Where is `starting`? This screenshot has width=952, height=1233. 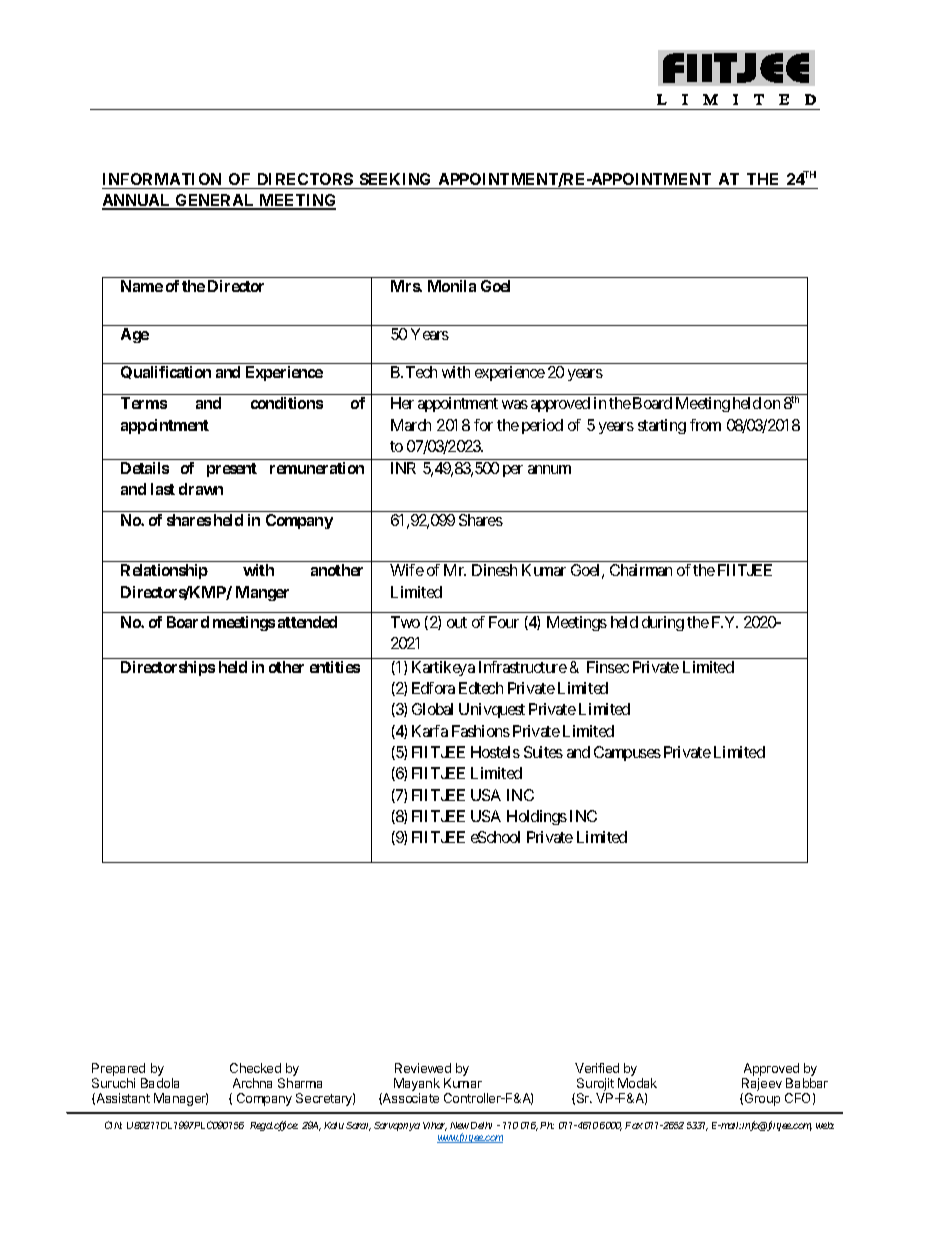
starting is located at coordinates (662, 426).
